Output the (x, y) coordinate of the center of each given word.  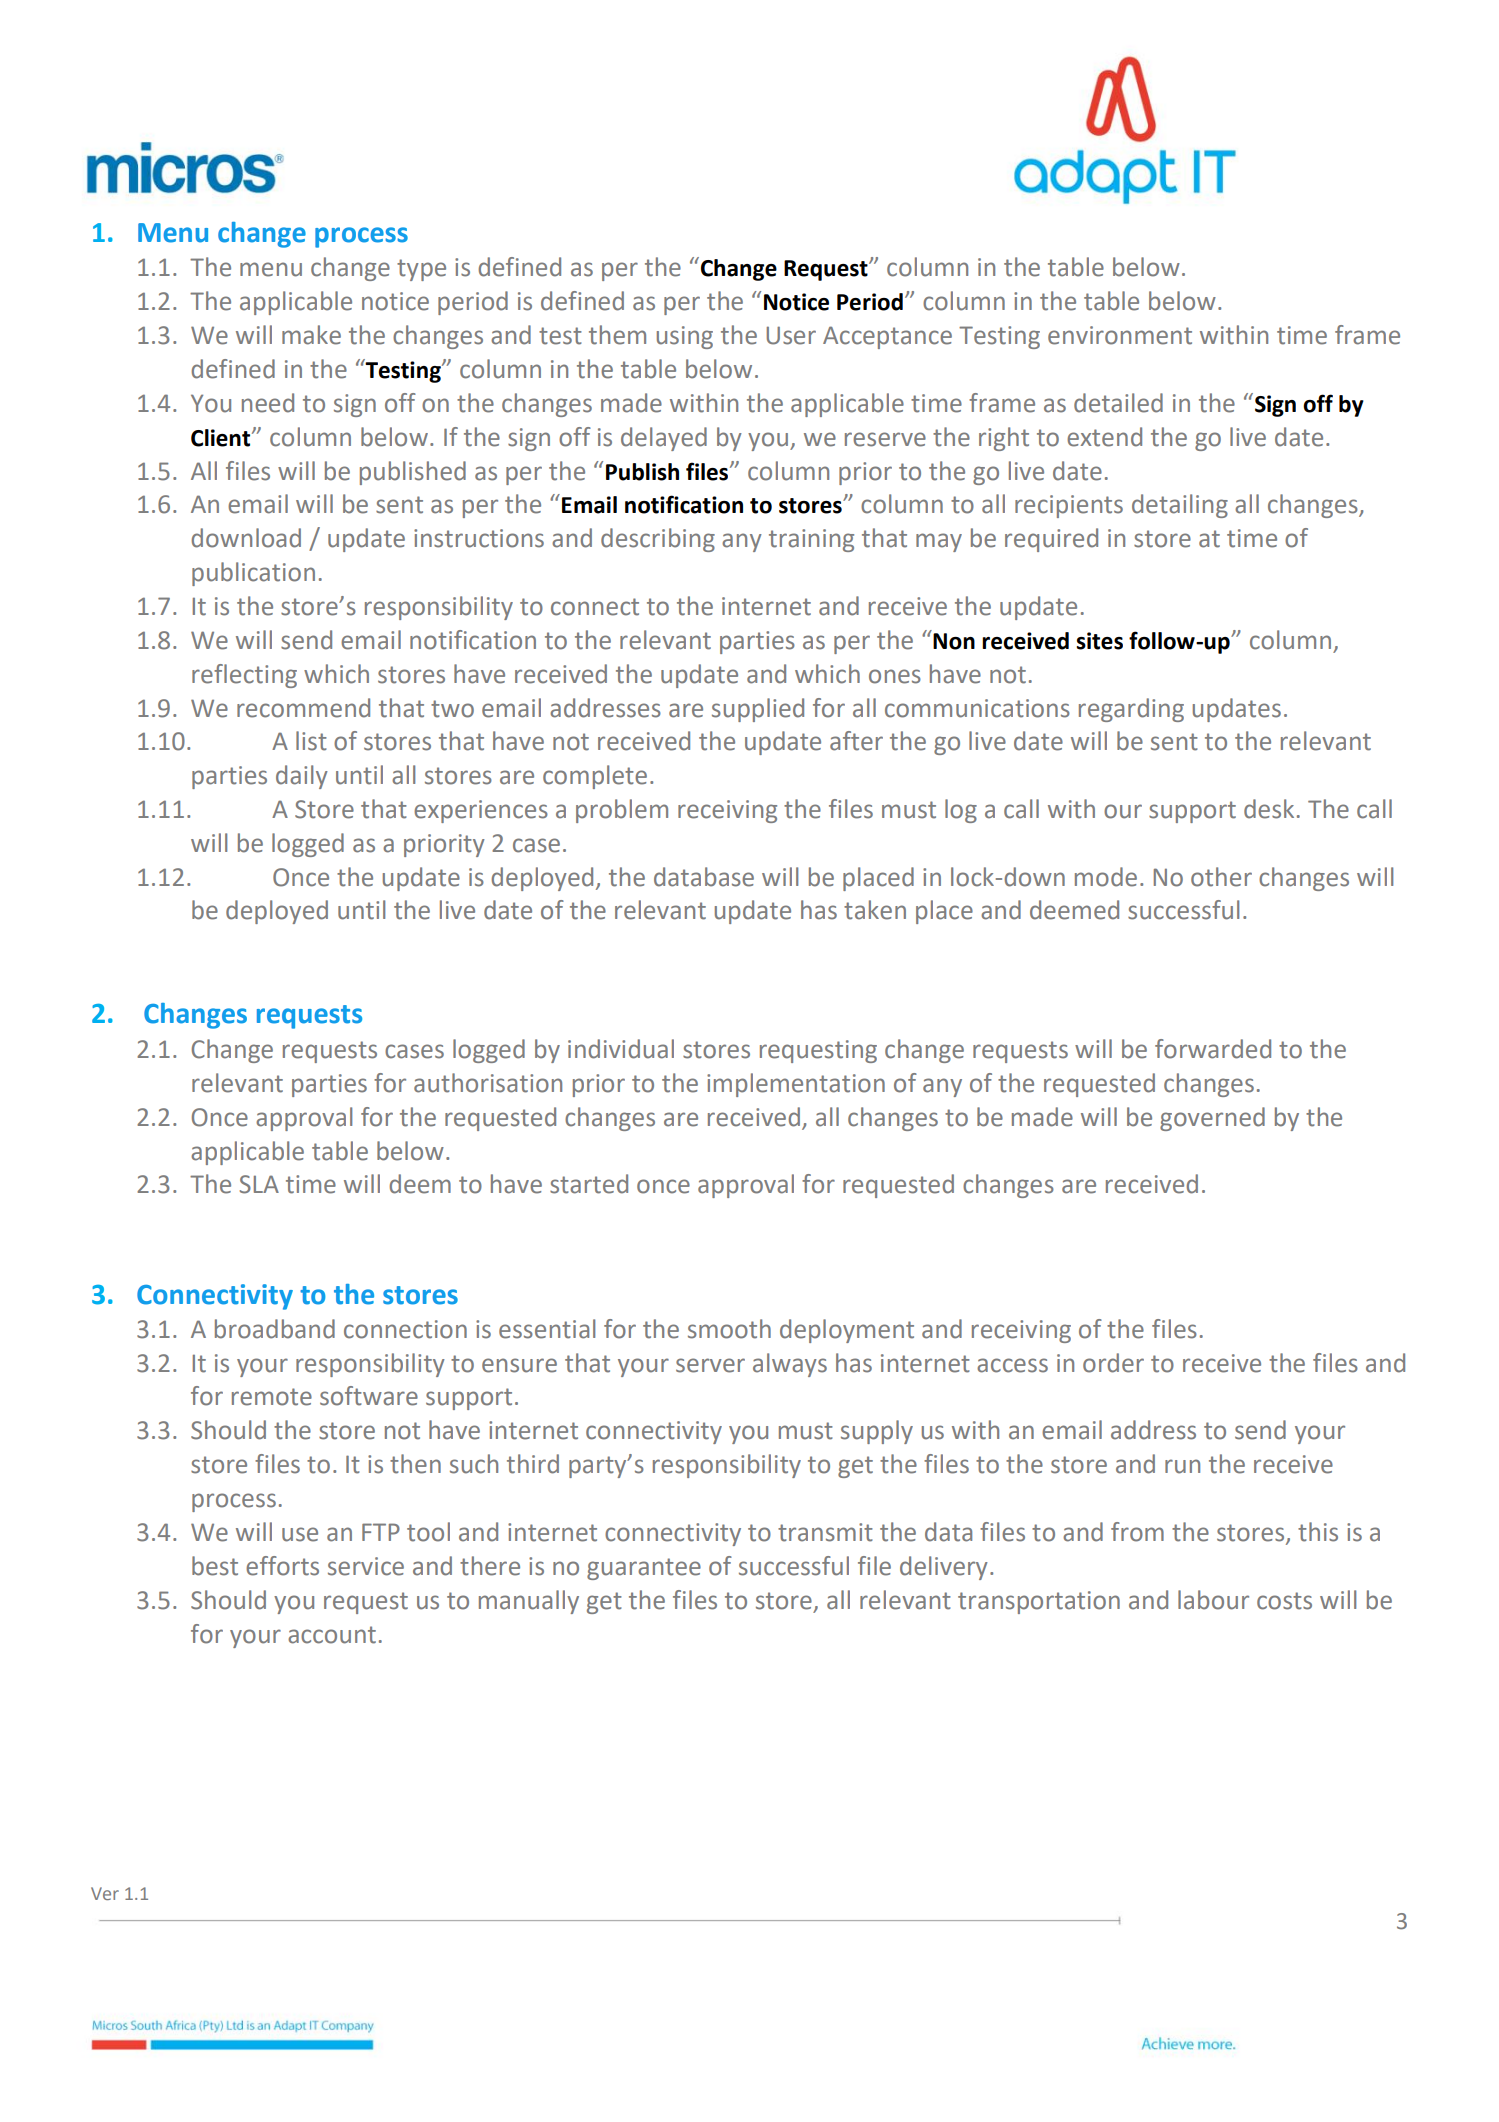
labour (1213, 1600)
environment (1120, 335)
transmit (825, 1532)
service (366, 1566)
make (311, 335)
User (791, 335)
